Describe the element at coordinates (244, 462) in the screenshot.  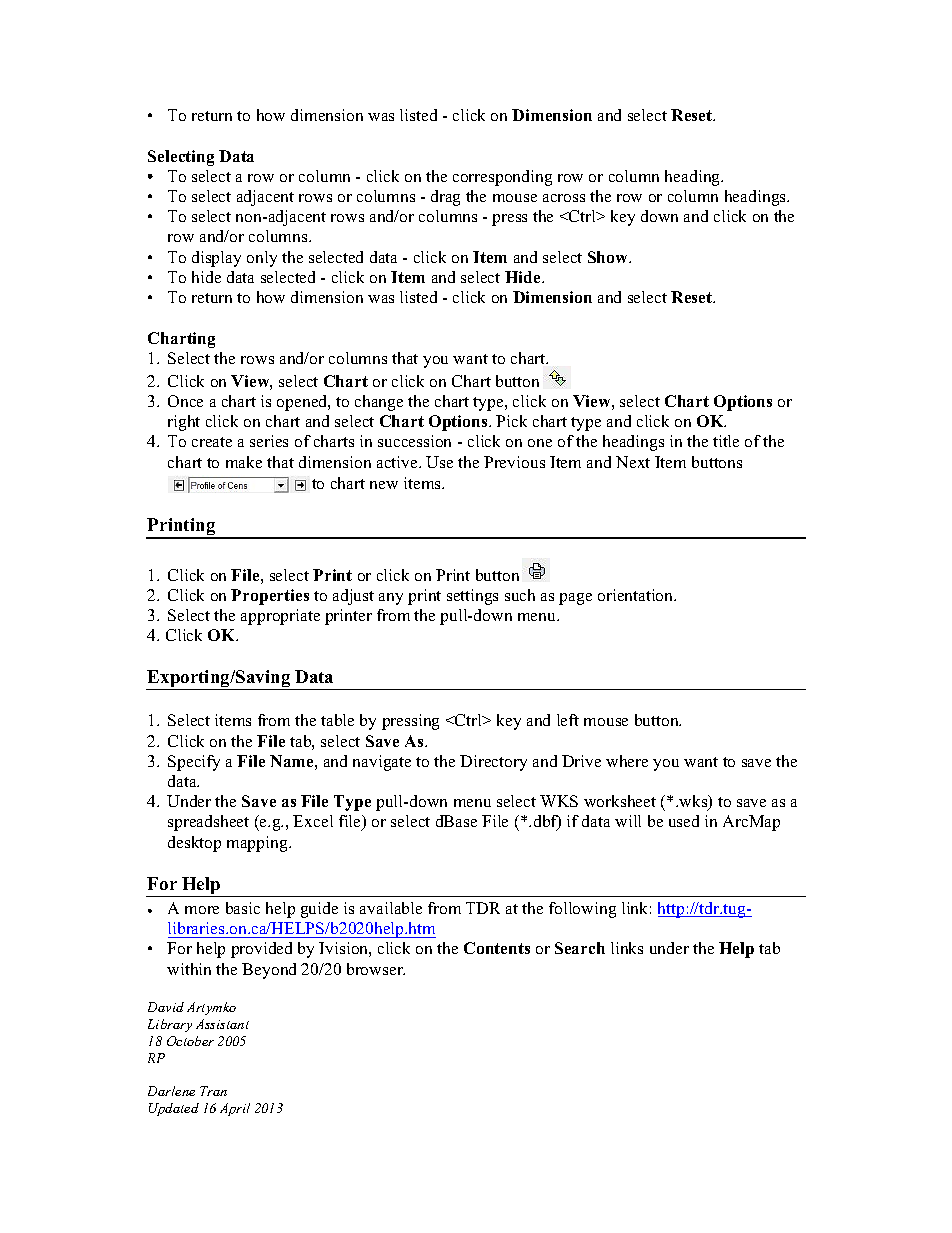
I see `make` at that location.
